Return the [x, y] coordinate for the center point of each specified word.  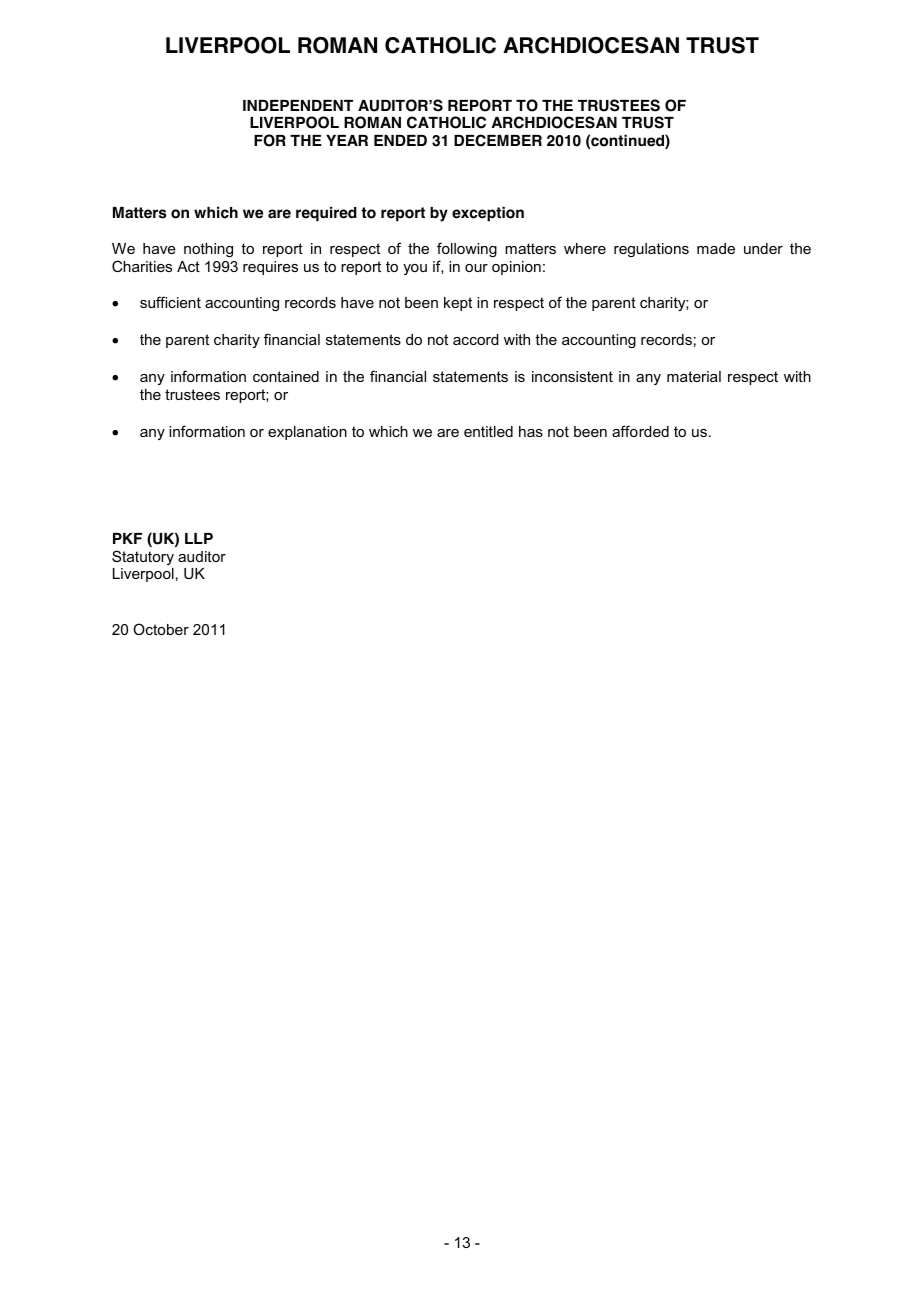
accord [475, 339]
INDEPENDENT [298, 105]
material [694, 376]
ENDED [400, 140]
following [467, 249]
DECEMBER [498, 140]
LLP [199, 538]
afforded [640, 431]
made [716, 248]
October [161, 629]
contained [286, 376]
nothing [208, 250]
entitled [488, 431]
